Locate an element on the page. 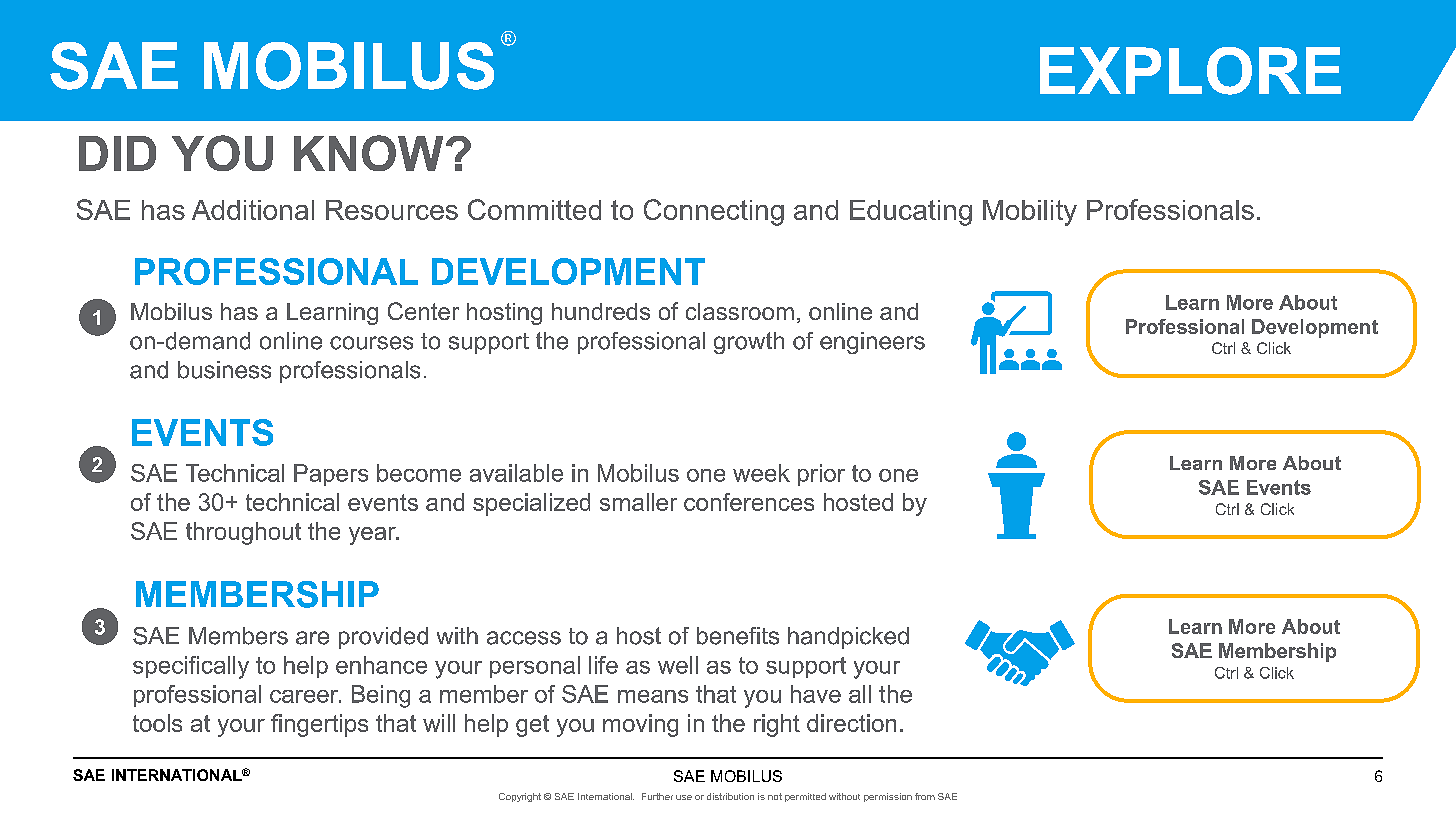 Image resolution: width=1456 pixels, height=819 pixels. fingertips is located at coordinates (319, 725).
